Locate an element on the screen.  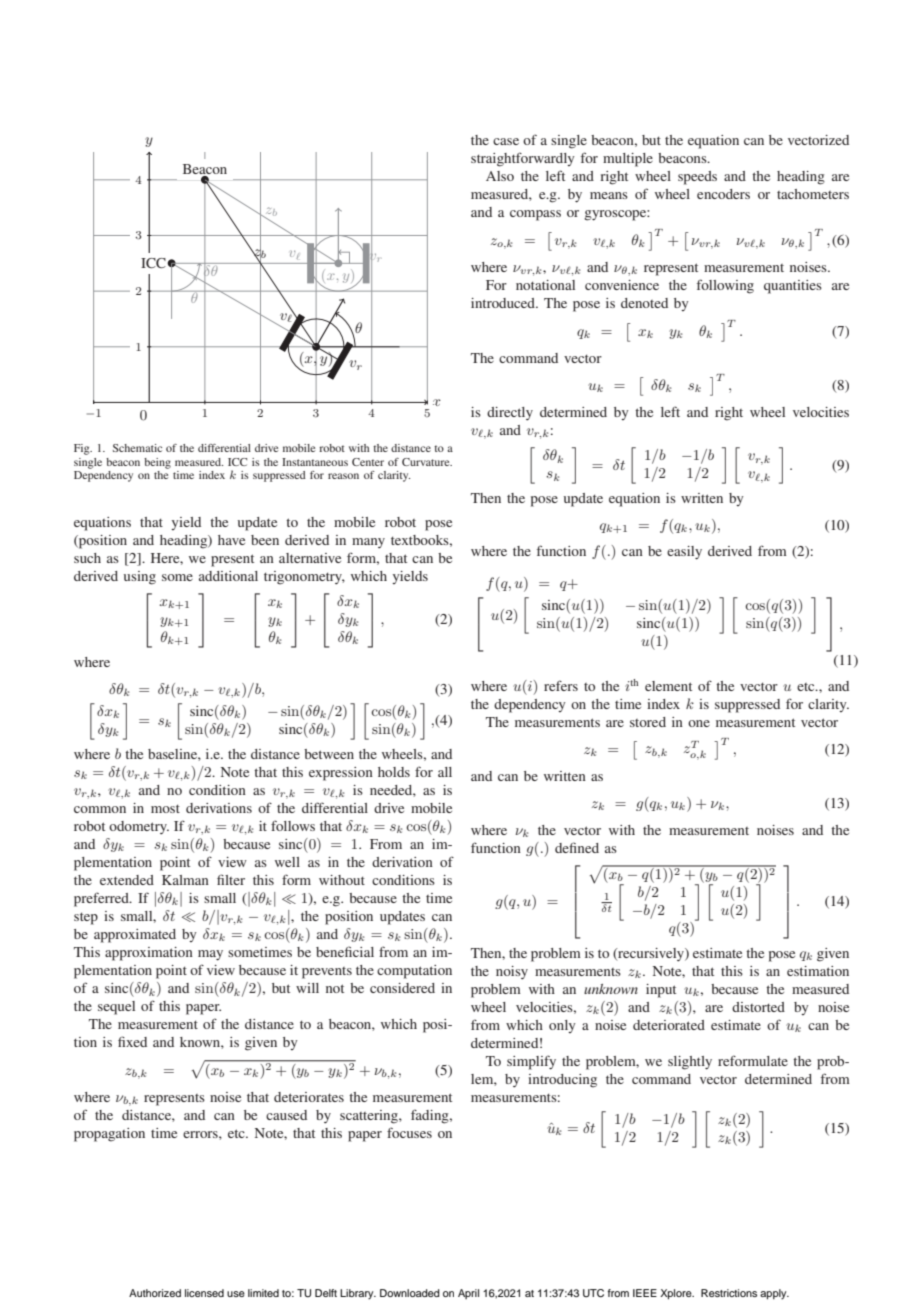
one is located at coordinates (699, 723).
